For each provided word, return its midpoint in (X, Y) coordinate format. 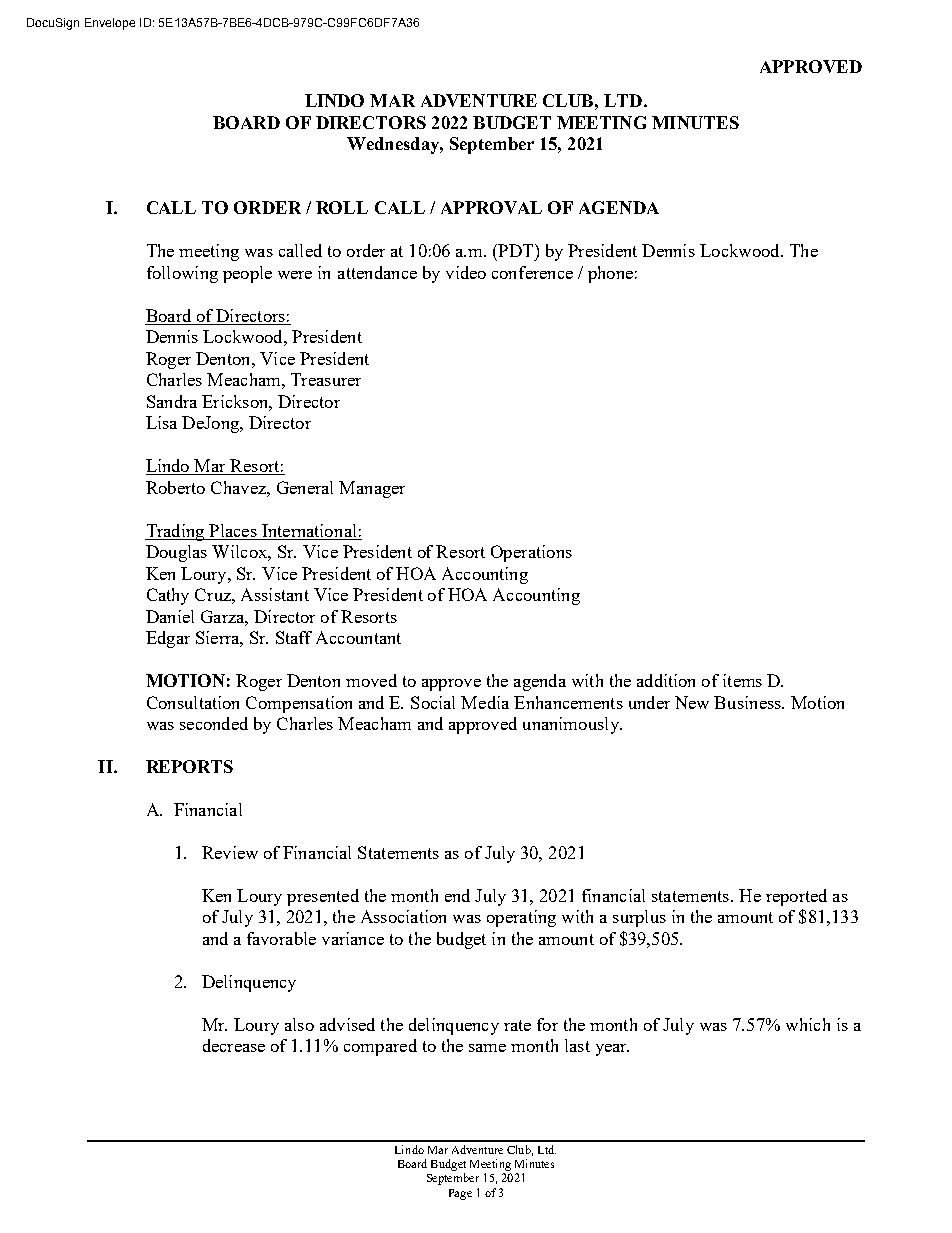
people (247, 274)
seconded (214, 723)
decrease (234, 1045)
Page (460, 1194)
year (612, 1050)
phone (610, 274)
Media (485, 702)
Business (748, 702)
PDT (516, 250)
